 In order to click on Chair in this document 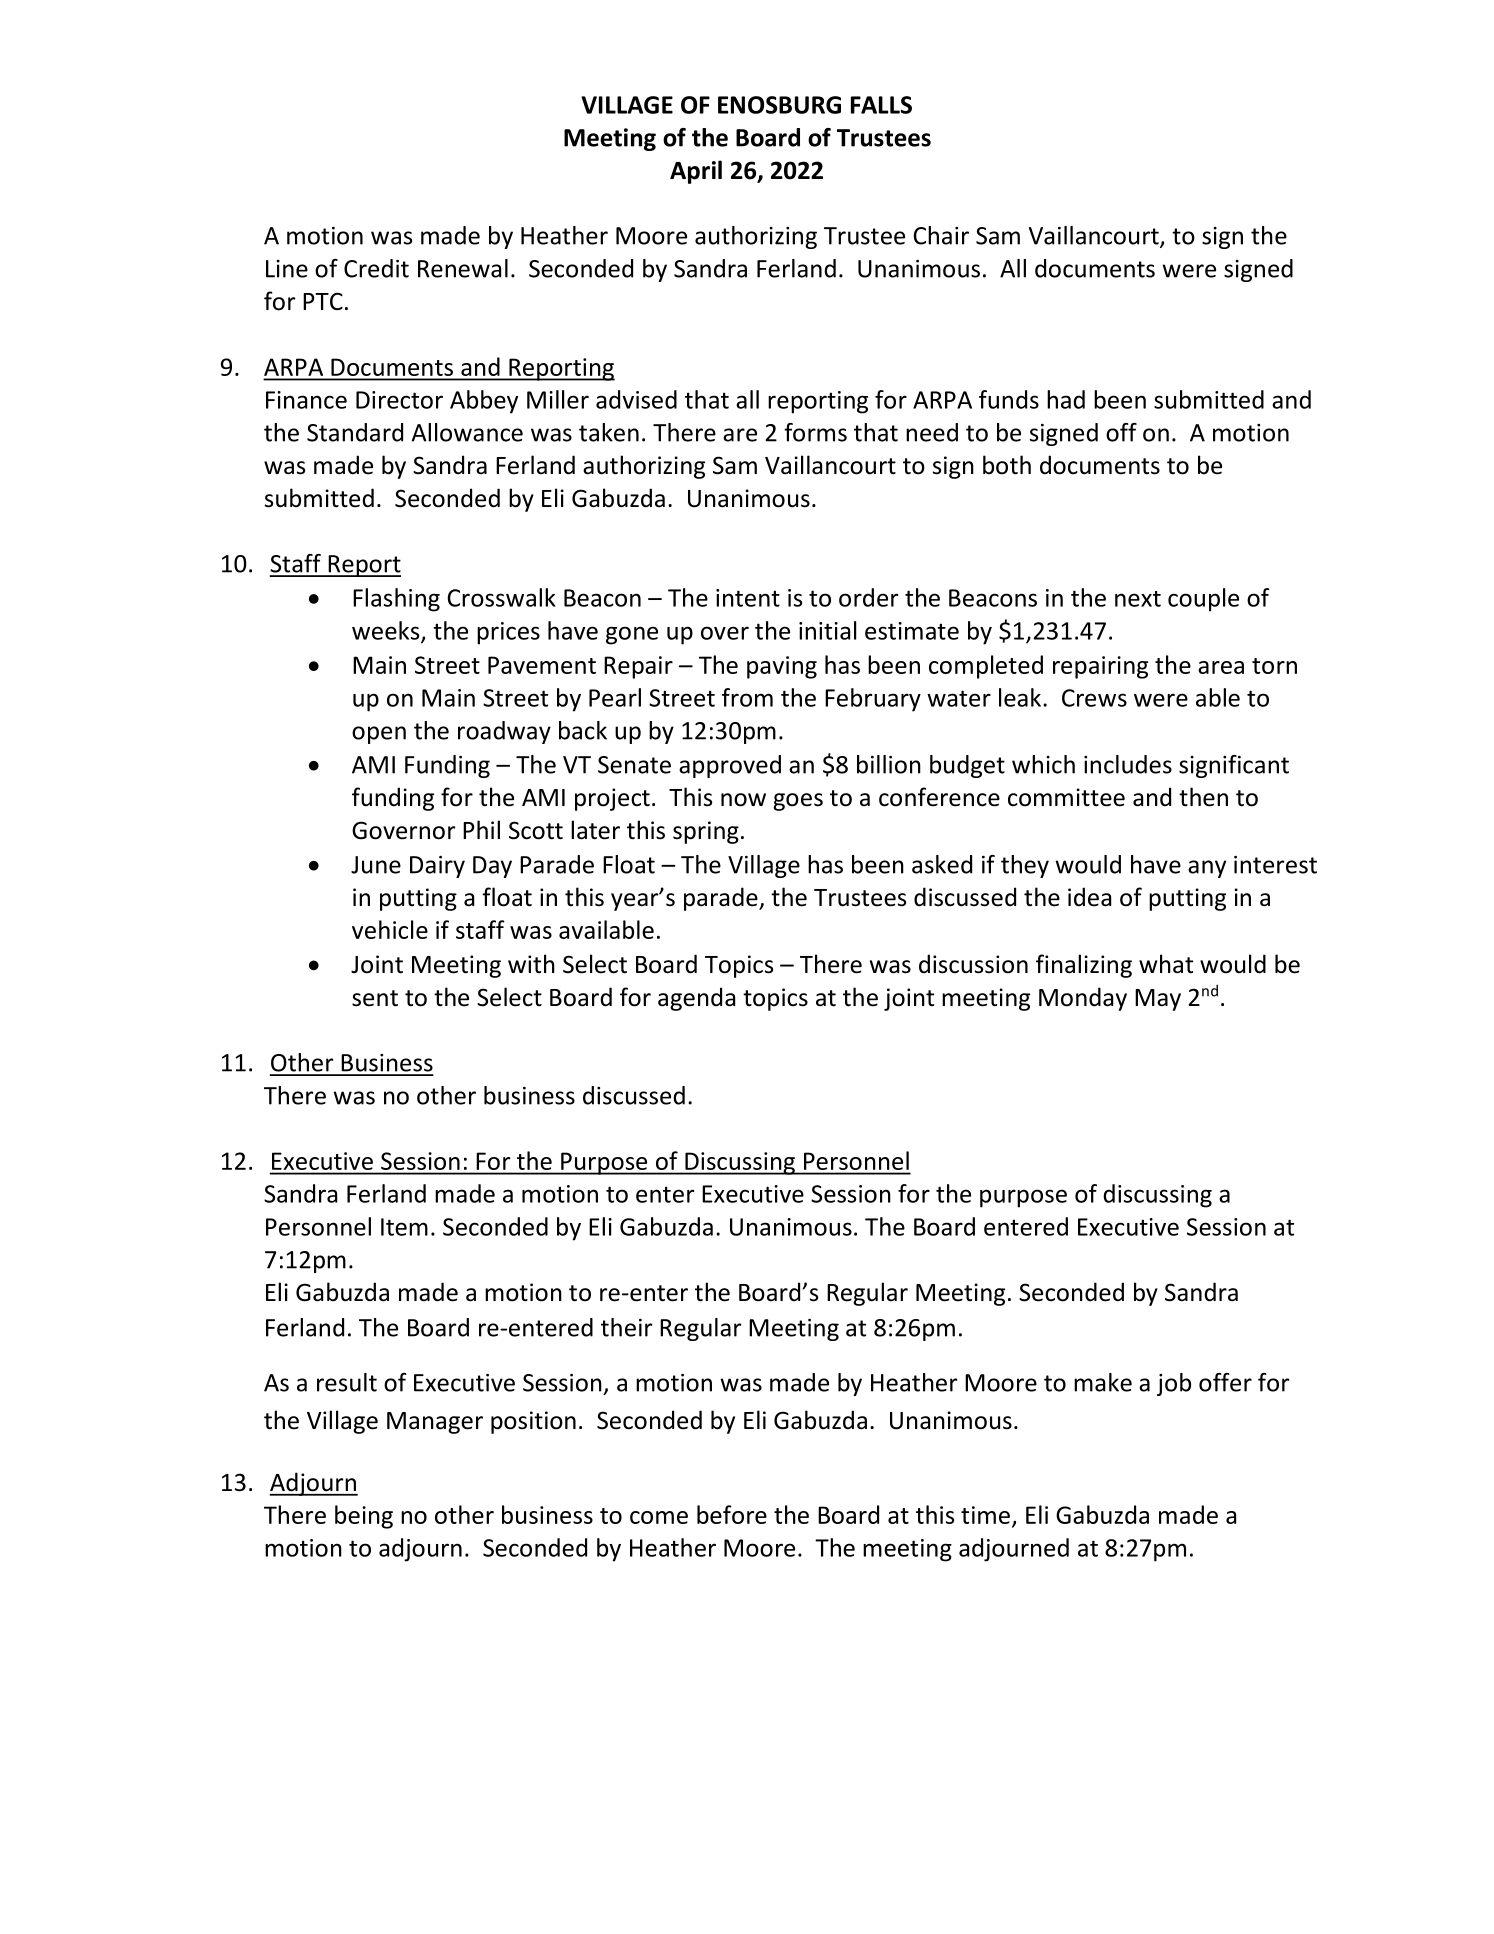, I will do `click(941, 235)`.
